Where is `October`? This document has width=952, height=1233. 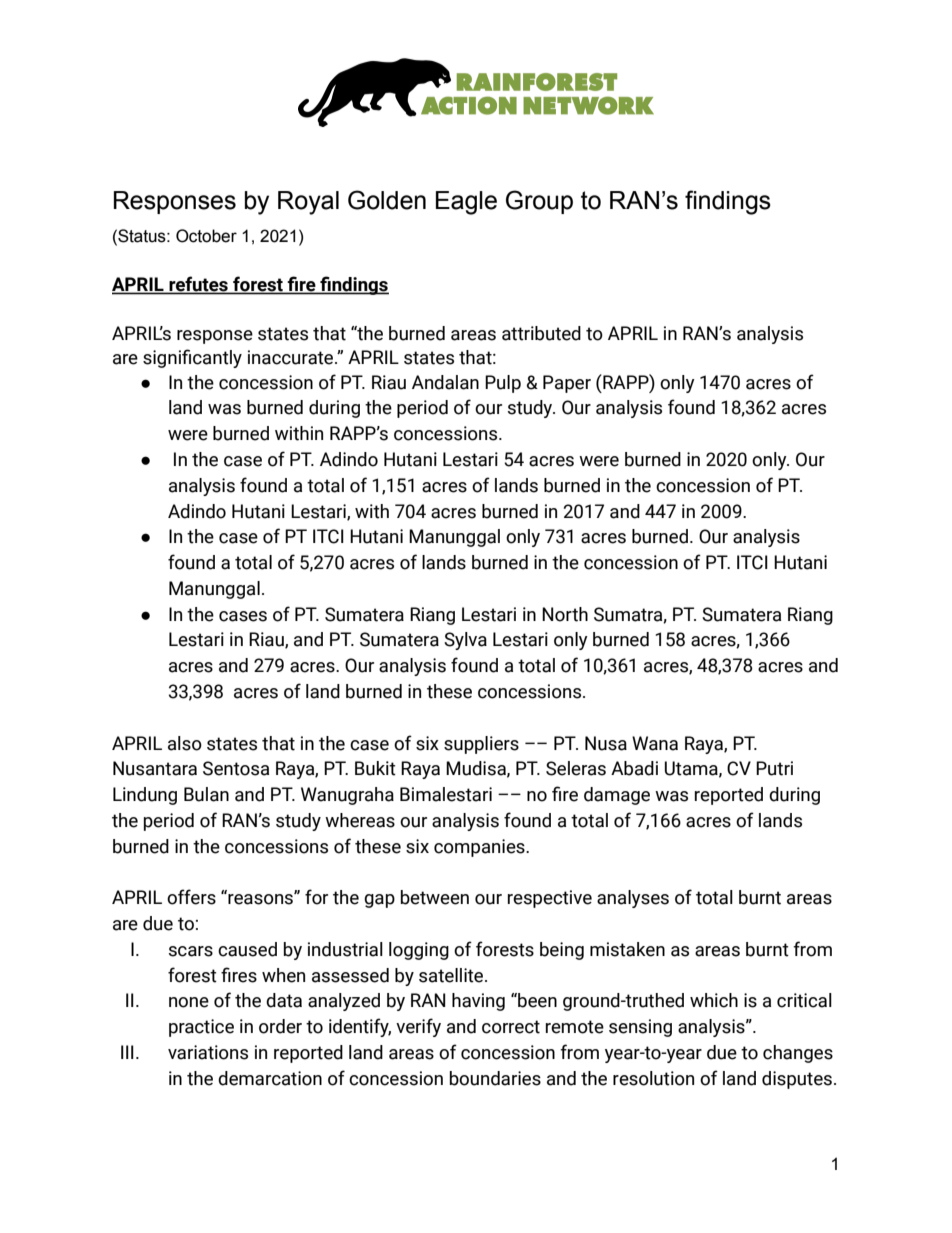
October is located at coordinates (206, 236).
